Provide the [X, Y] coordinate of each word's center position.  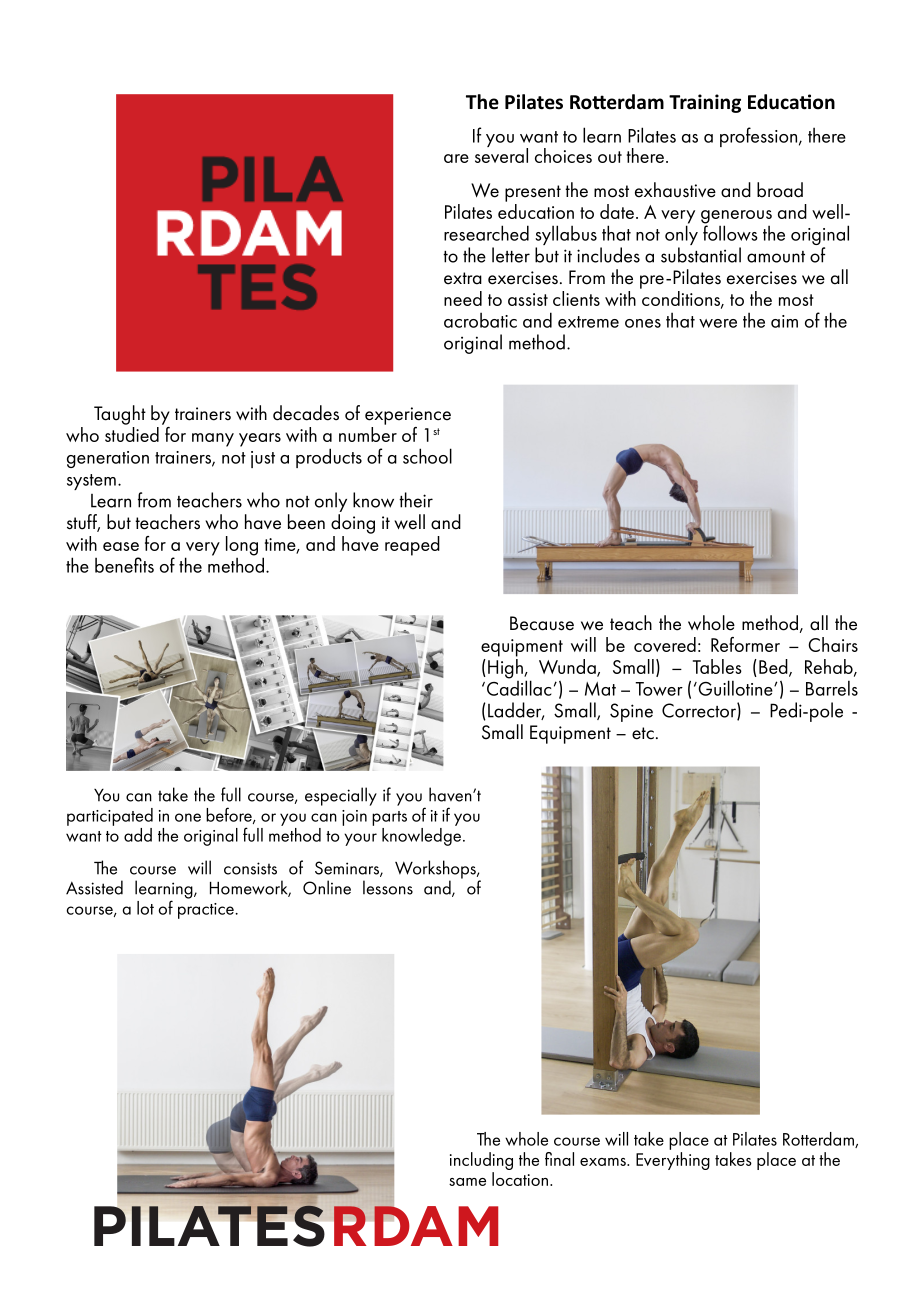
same [467, 1182]
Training [705, 103]
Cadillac [518, 687]
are [456, 158]
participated [110, 817]
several [501, 154]
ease [121, 546]
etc [643, 733]
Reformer [745, 644]
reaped [412, 546]
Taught [120, 415]
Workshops [436, 870]
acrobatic [480, 320]
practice [207, 911]
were [718, 323]
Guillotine [735, 688]
